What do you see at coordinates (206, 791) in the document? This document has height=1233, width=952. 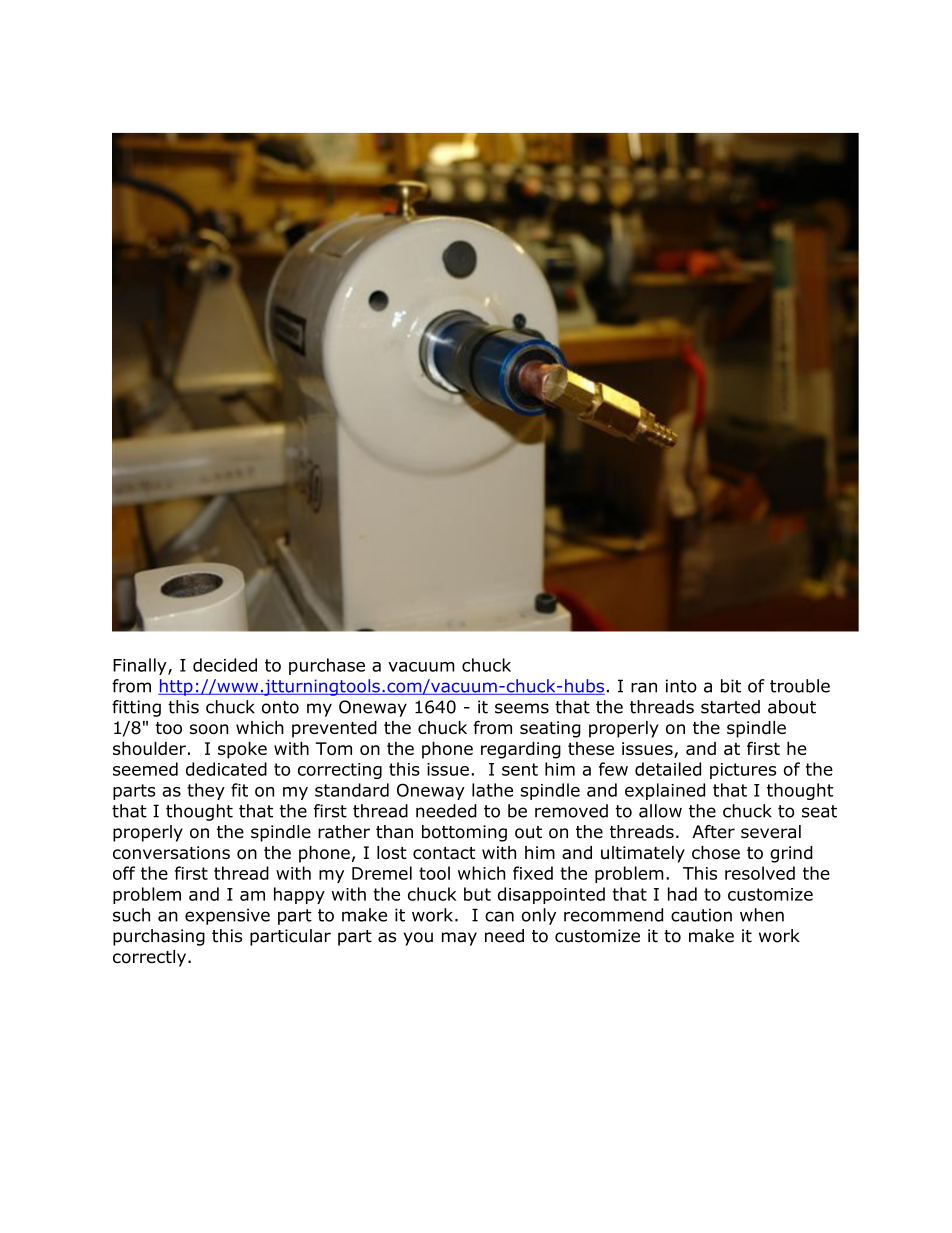 I see `they` at bounding box center [206, 791].
